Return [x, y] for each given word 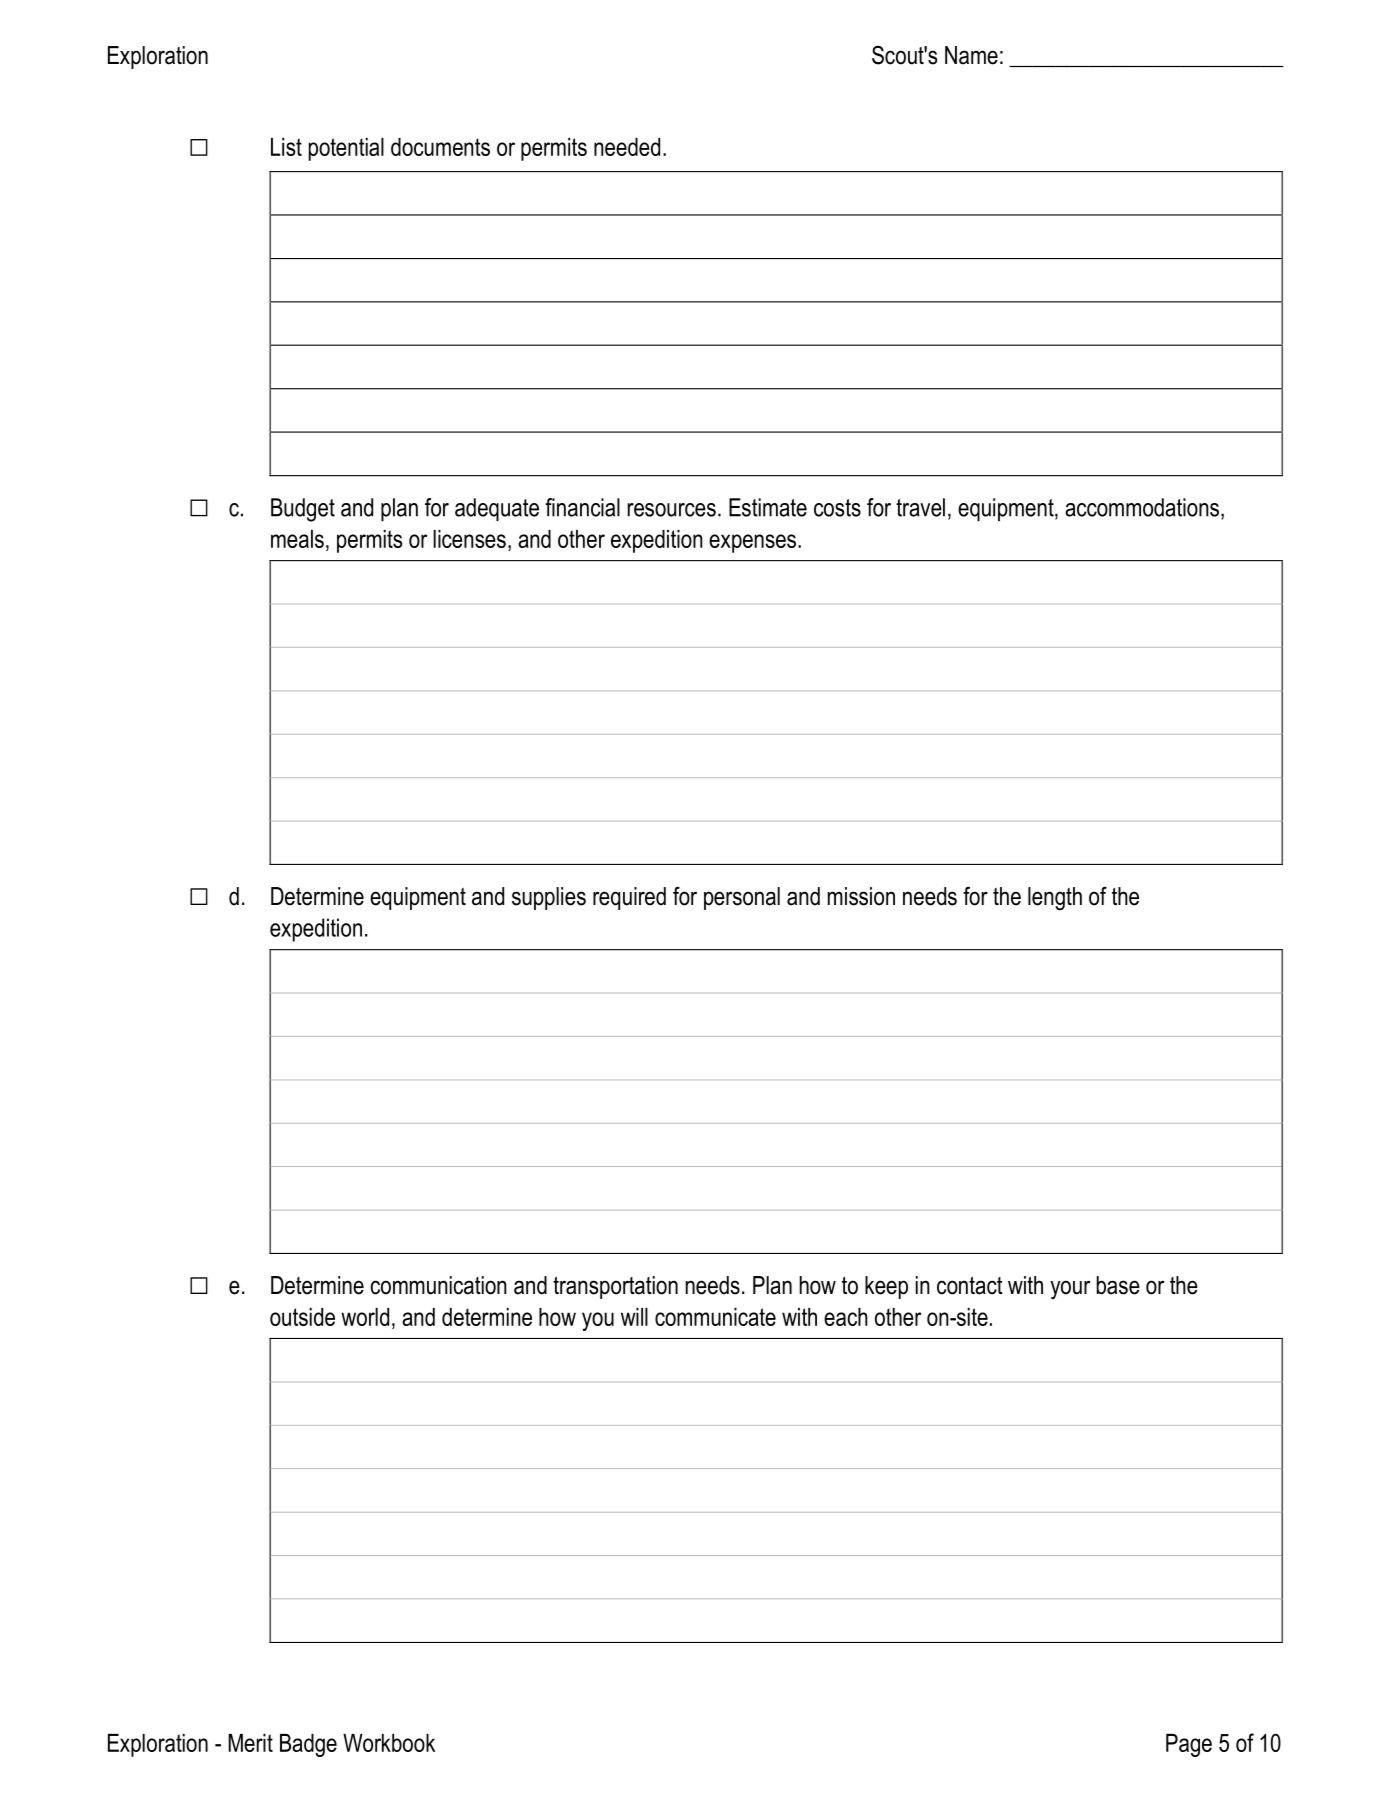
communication [438, 1285]
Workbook [389, 1743]
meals [297, 539]
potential [346, 149]
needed [627, 147]
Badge [308, 1745]
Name [971, 55]
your [1070, 1290]
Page [1189, 1745]
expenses [752, 543]
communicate [715, 1317]
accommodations [1142, 507]
